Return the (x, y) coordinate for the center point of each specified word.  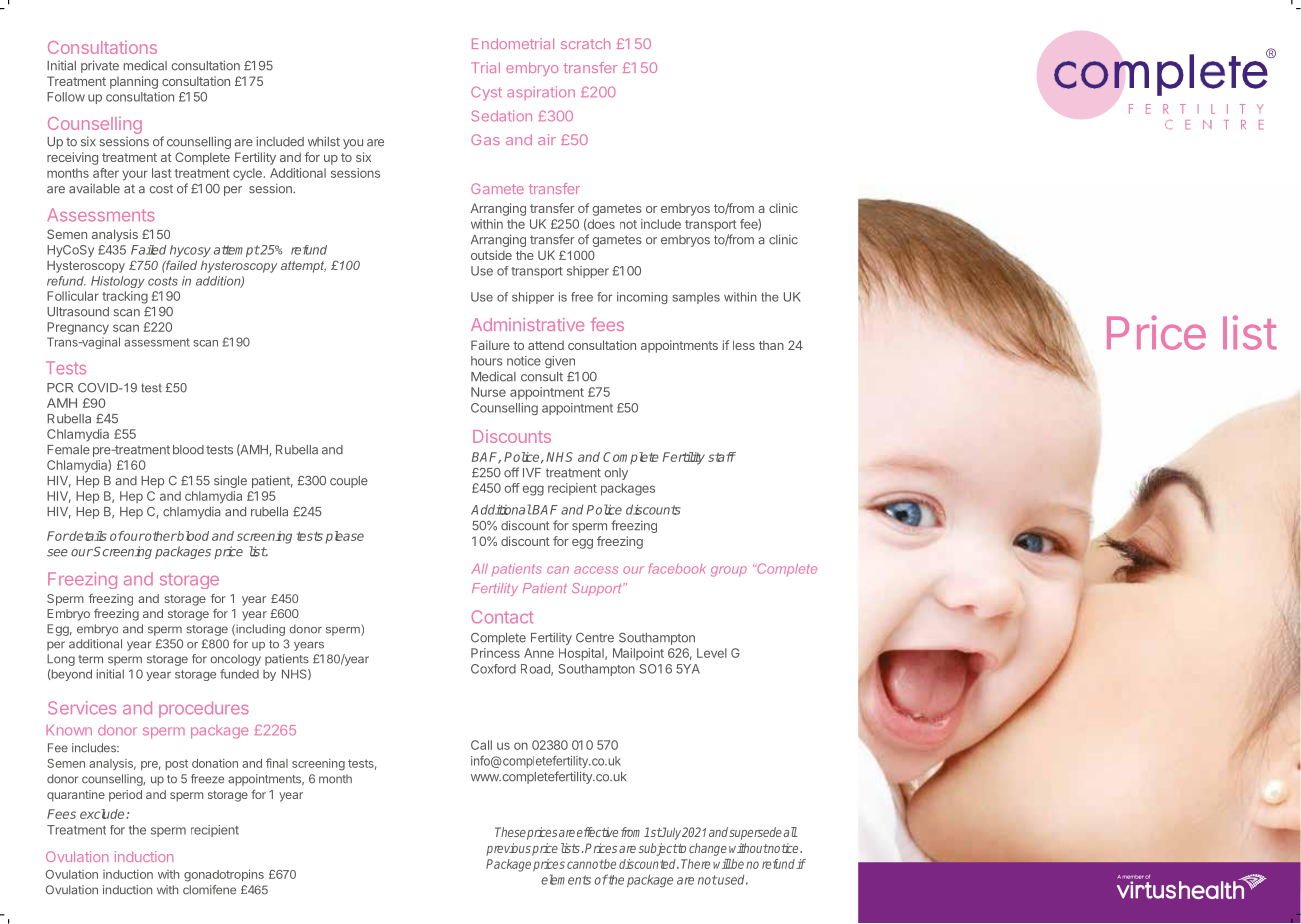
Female (68, 450)
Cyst (486, 93)
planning (134, 82)
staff (722, 457)
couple (349, 482)
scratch (585, 43)
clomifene (209, 890)
